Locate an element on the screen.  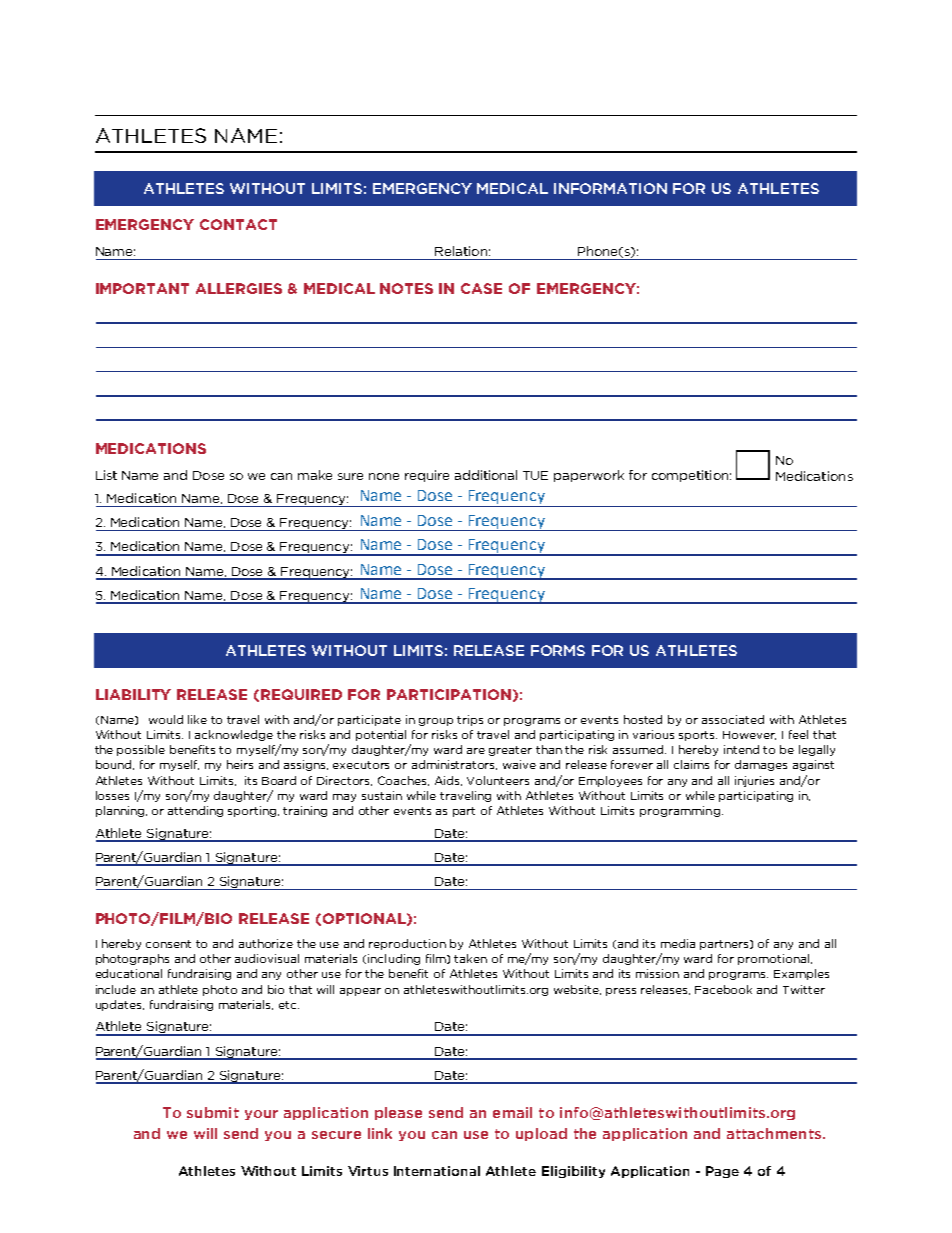
Page is located at coordinates (722, 1172).
